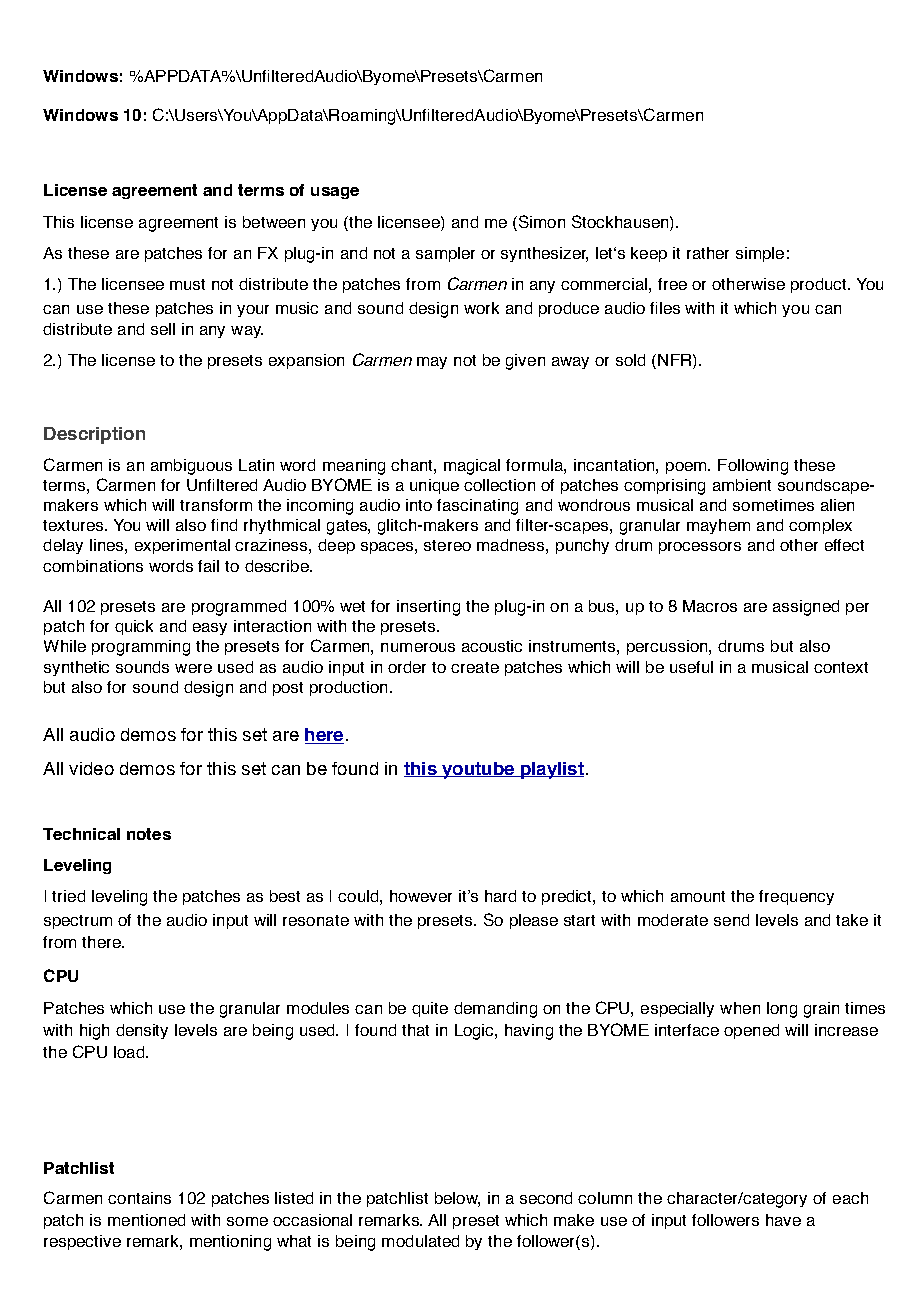 This page has width=924, height=1308. Describe the element at coordinates (783, 1220) in the page. I see `have` at that location.
